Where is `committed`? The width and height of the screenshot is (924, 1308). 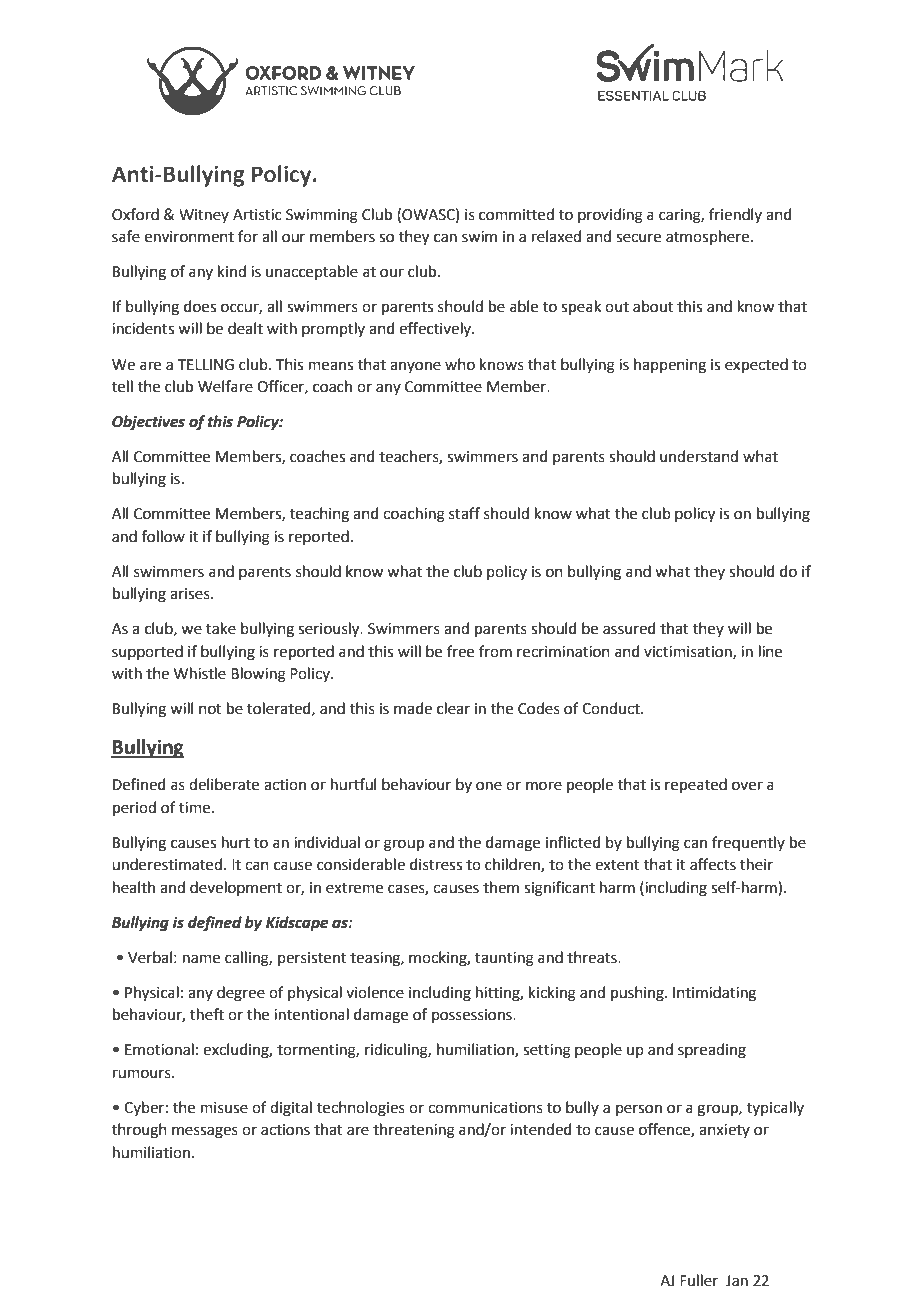 committed is located at coordinates (516, 214).
